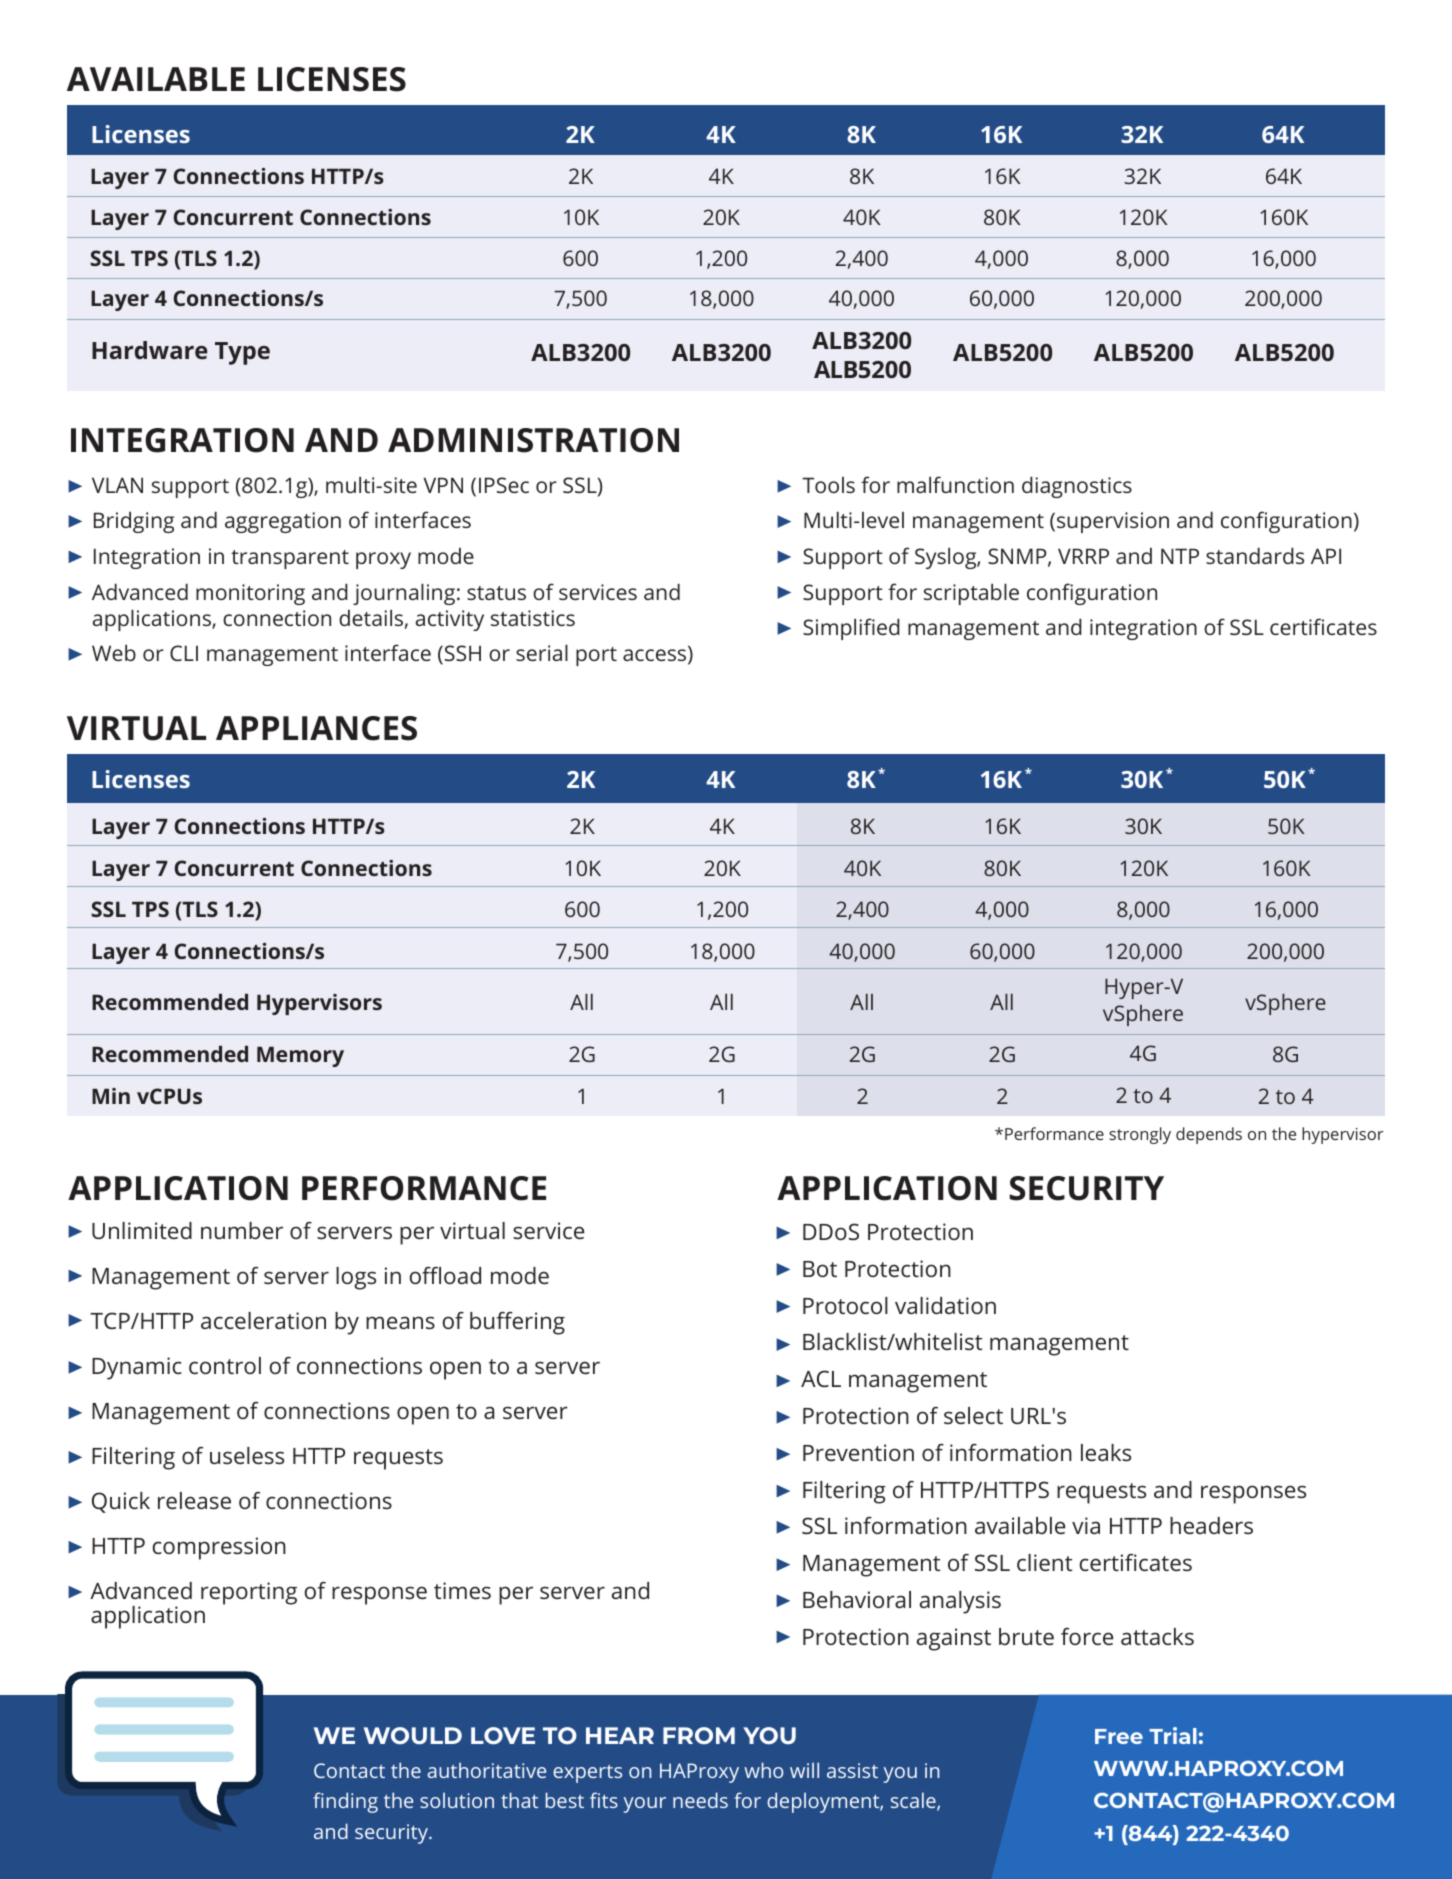  What do you see at coordinates (316, 728) in the page?
I see `APPLIANCES` at bounding box center [316, 728].
